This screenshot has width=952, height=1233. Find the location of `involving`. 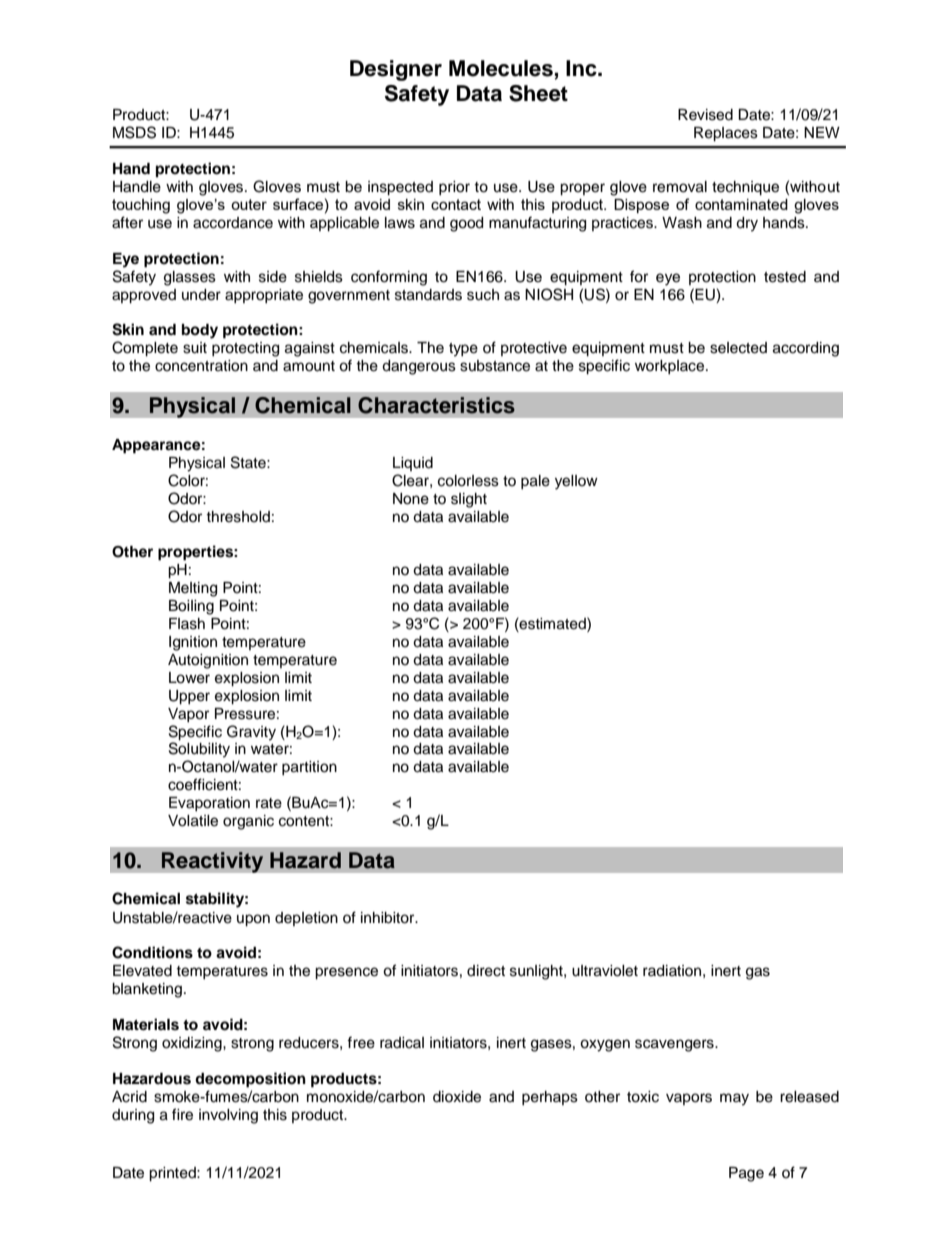

involving is located at coordinates (228, 1116).
